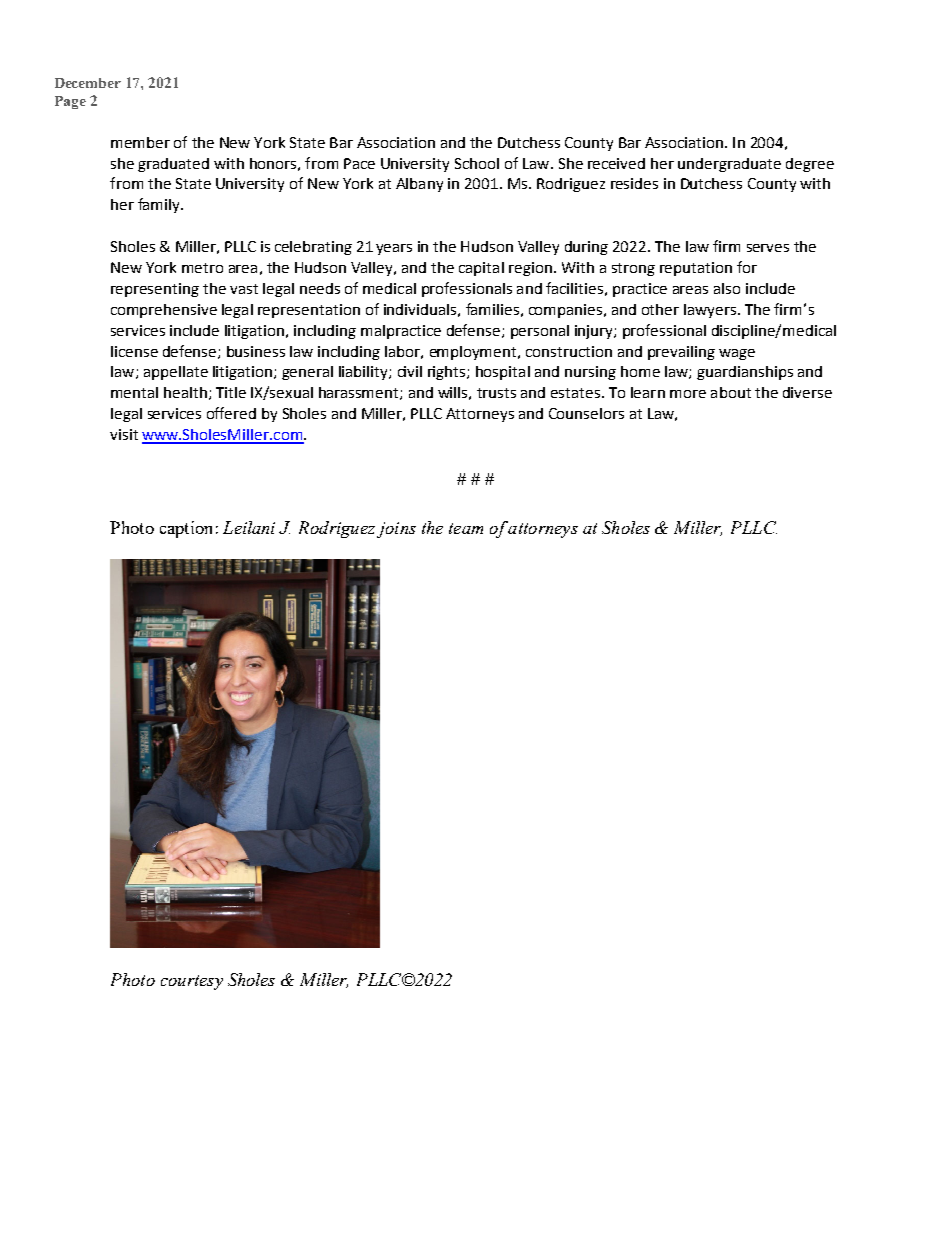 The width and height of the screenshot is (952, 1233). What do you see at coordinates (249, 527) in the screenshot?
I see `Leilani` at bounding box center [249, 527].
